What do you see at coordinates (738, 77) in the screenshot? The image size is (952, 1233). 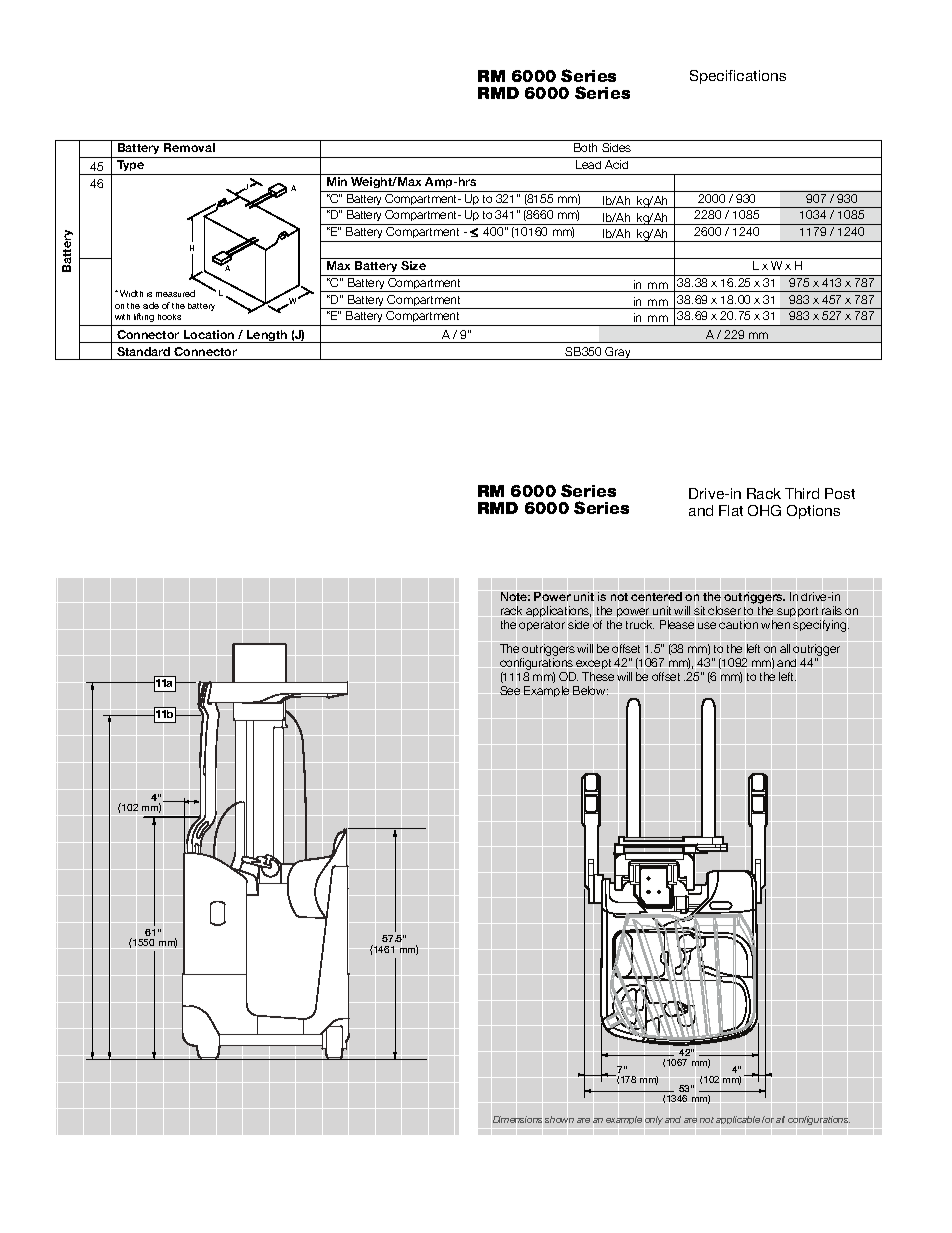 I see `Specifications` at bounding box center [738, 77].
